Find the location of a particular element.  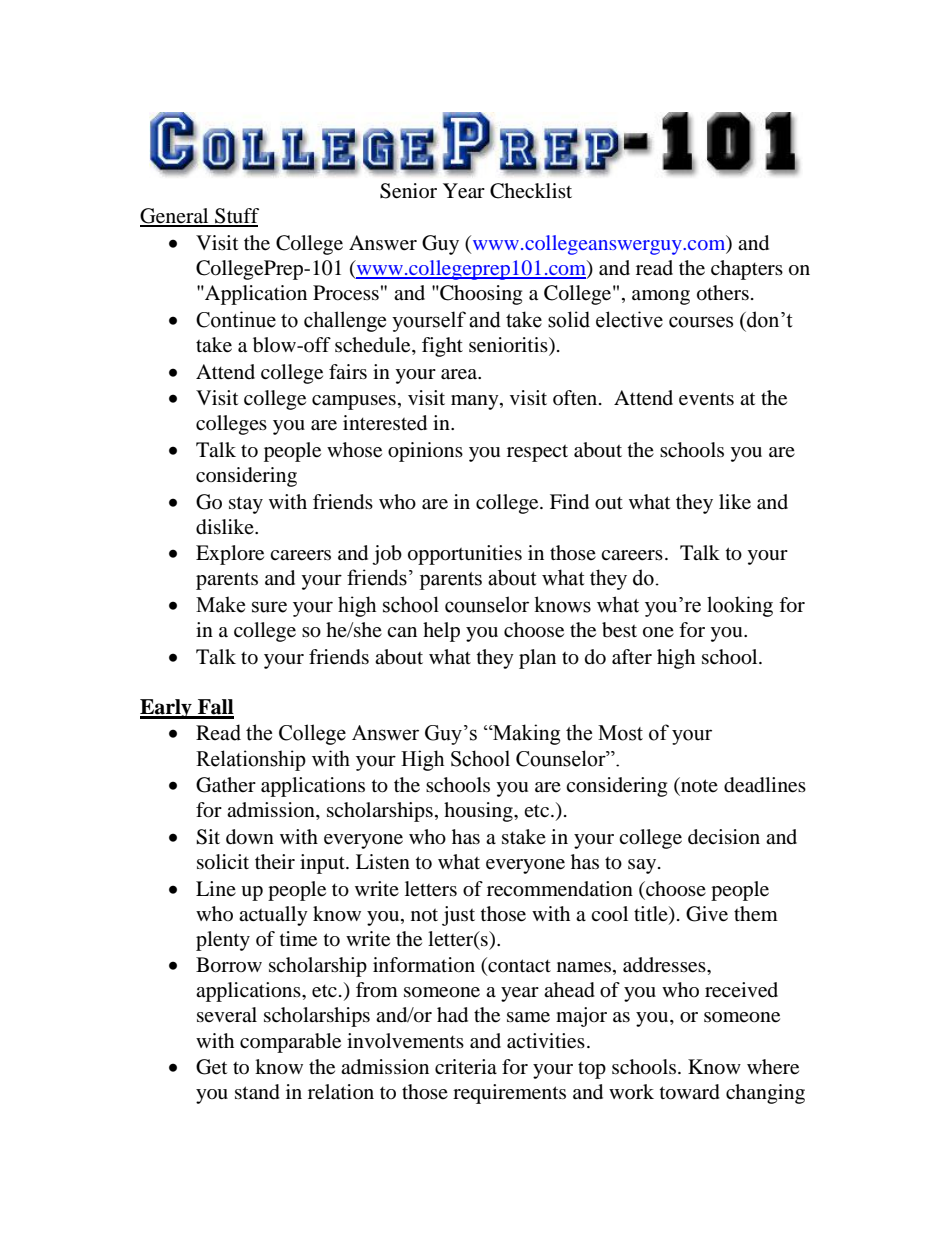

Stuff is located at coordinates (236, 217).
